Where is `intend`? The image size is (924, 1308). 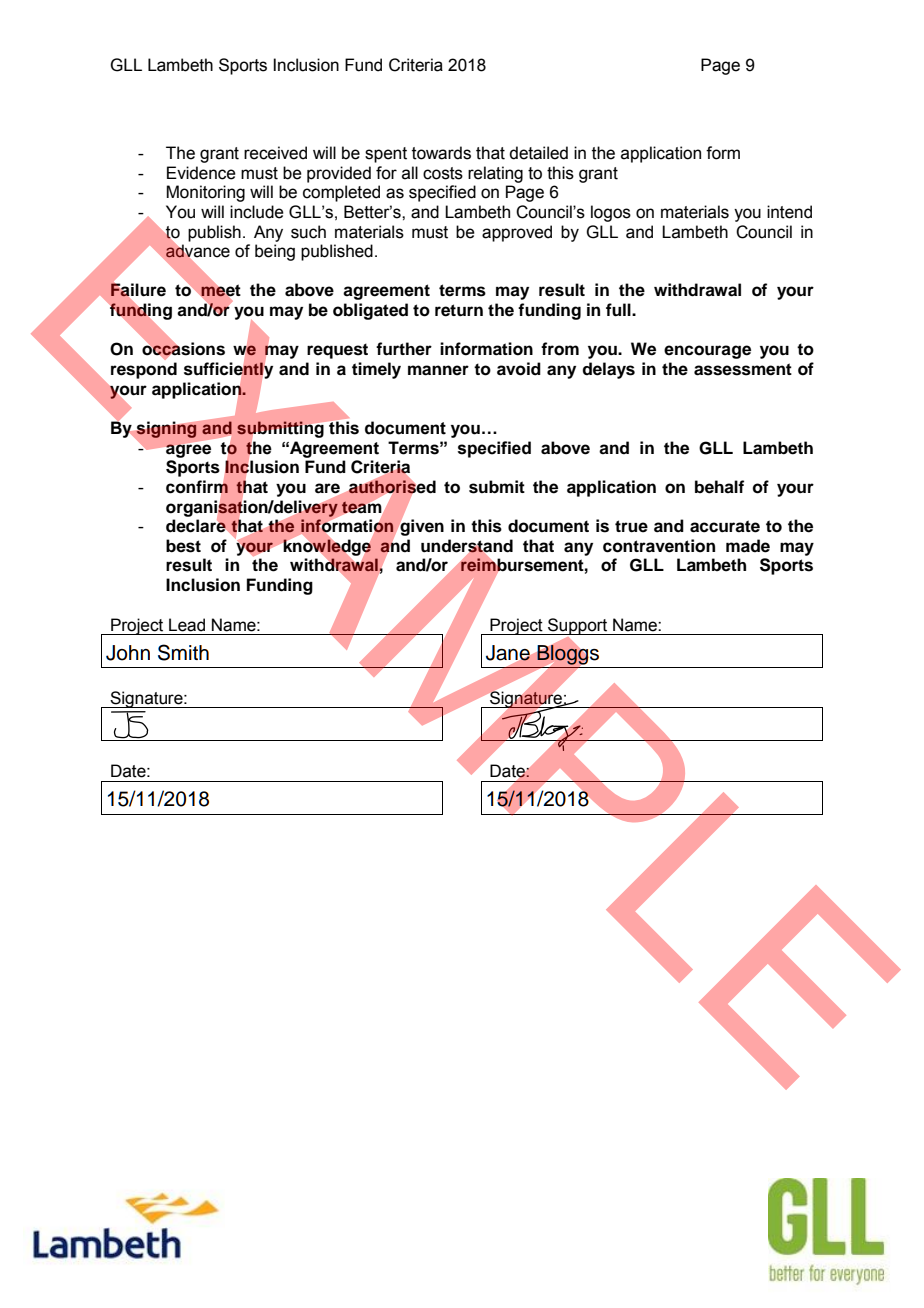
intend is located at coordinates (789, 212).
